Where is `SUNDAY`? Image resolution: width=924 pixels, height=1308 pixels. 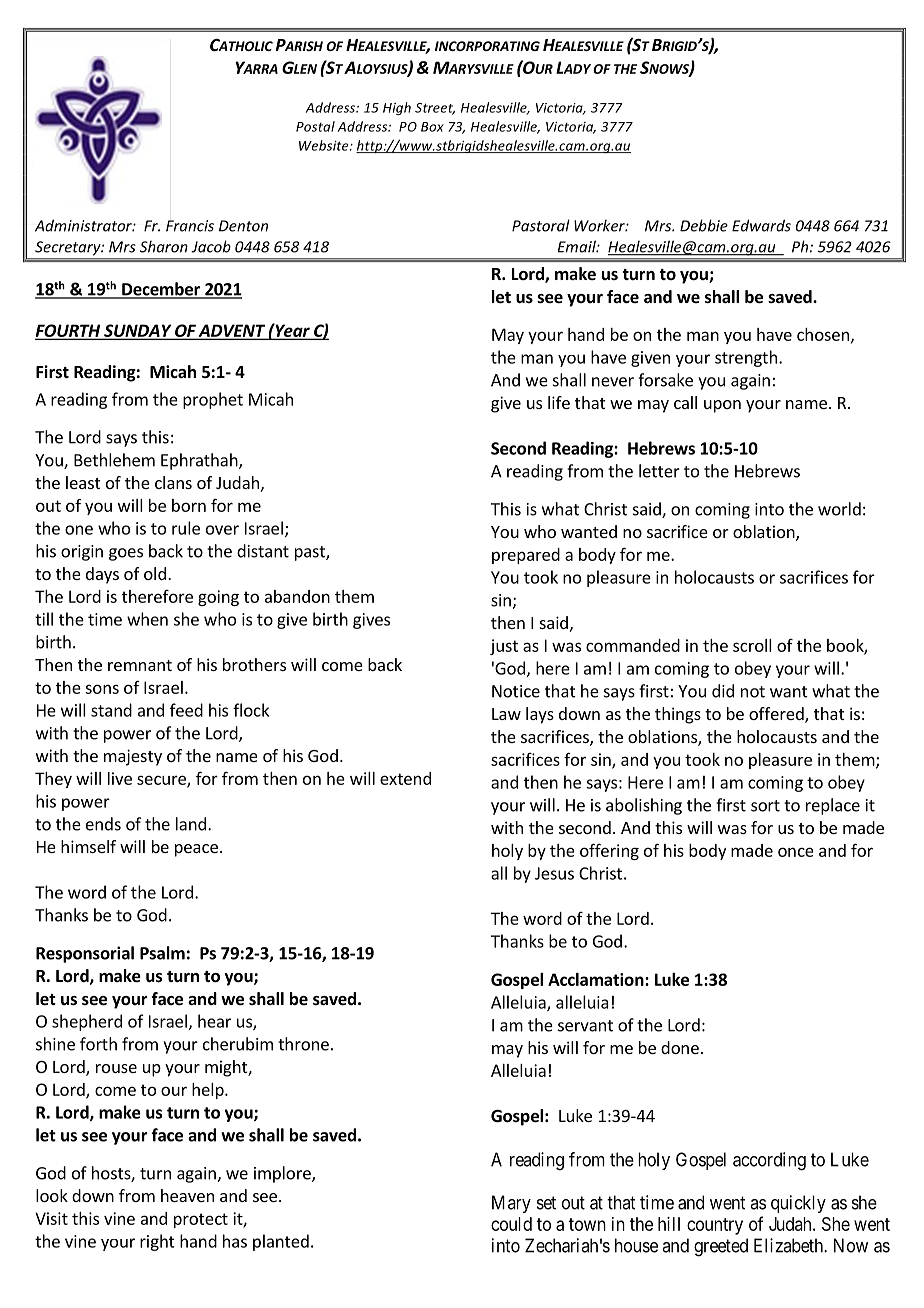 SUNDAY is located at coordinates (138, 331).
